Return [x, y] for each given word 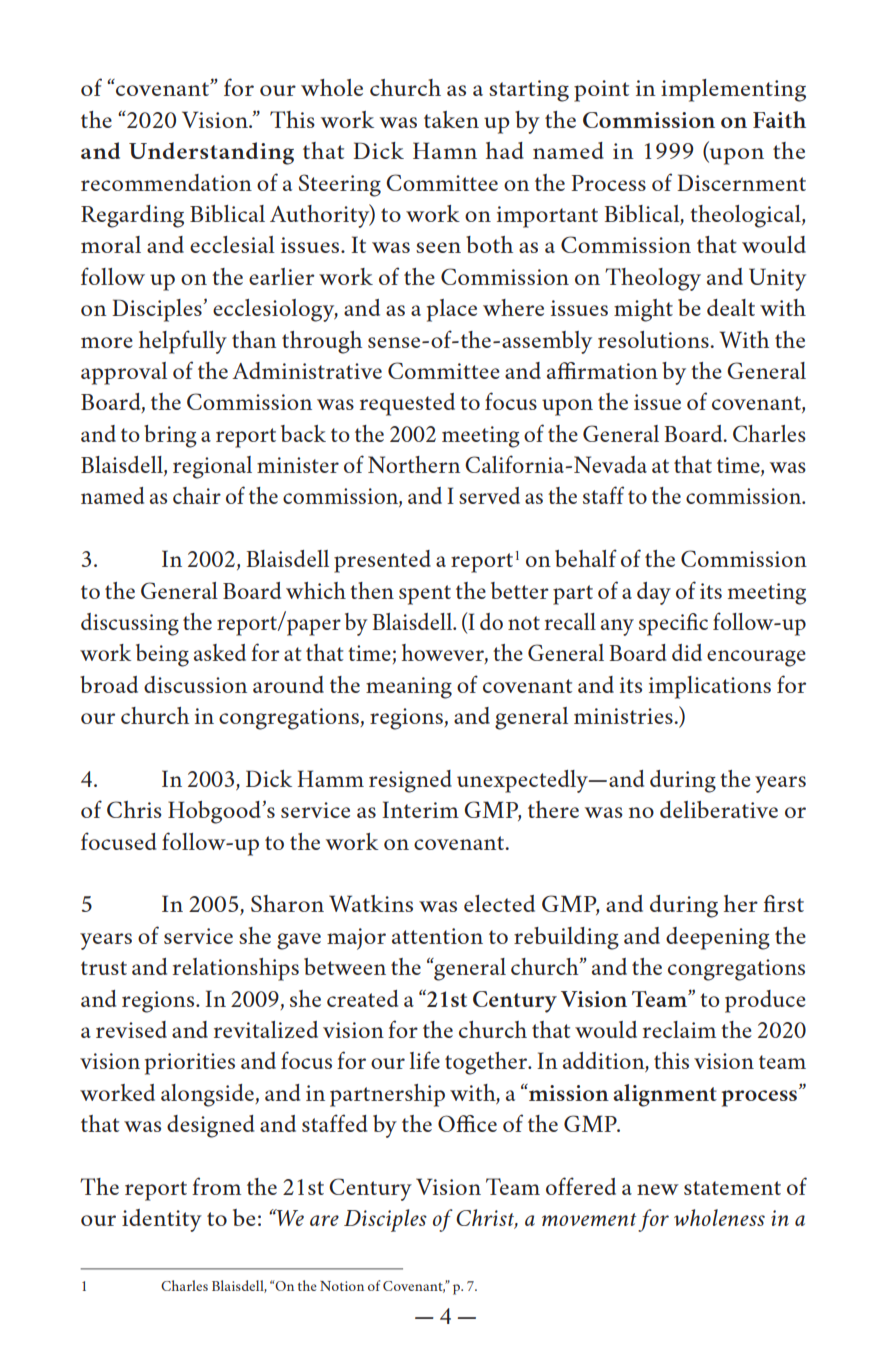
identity [162, 1220]
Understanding [211, 153]
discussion [195, 684]
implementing [733, 90]
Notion [342, 1286]
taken [451, 119]
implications [710, 687]
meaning [409, 688]
